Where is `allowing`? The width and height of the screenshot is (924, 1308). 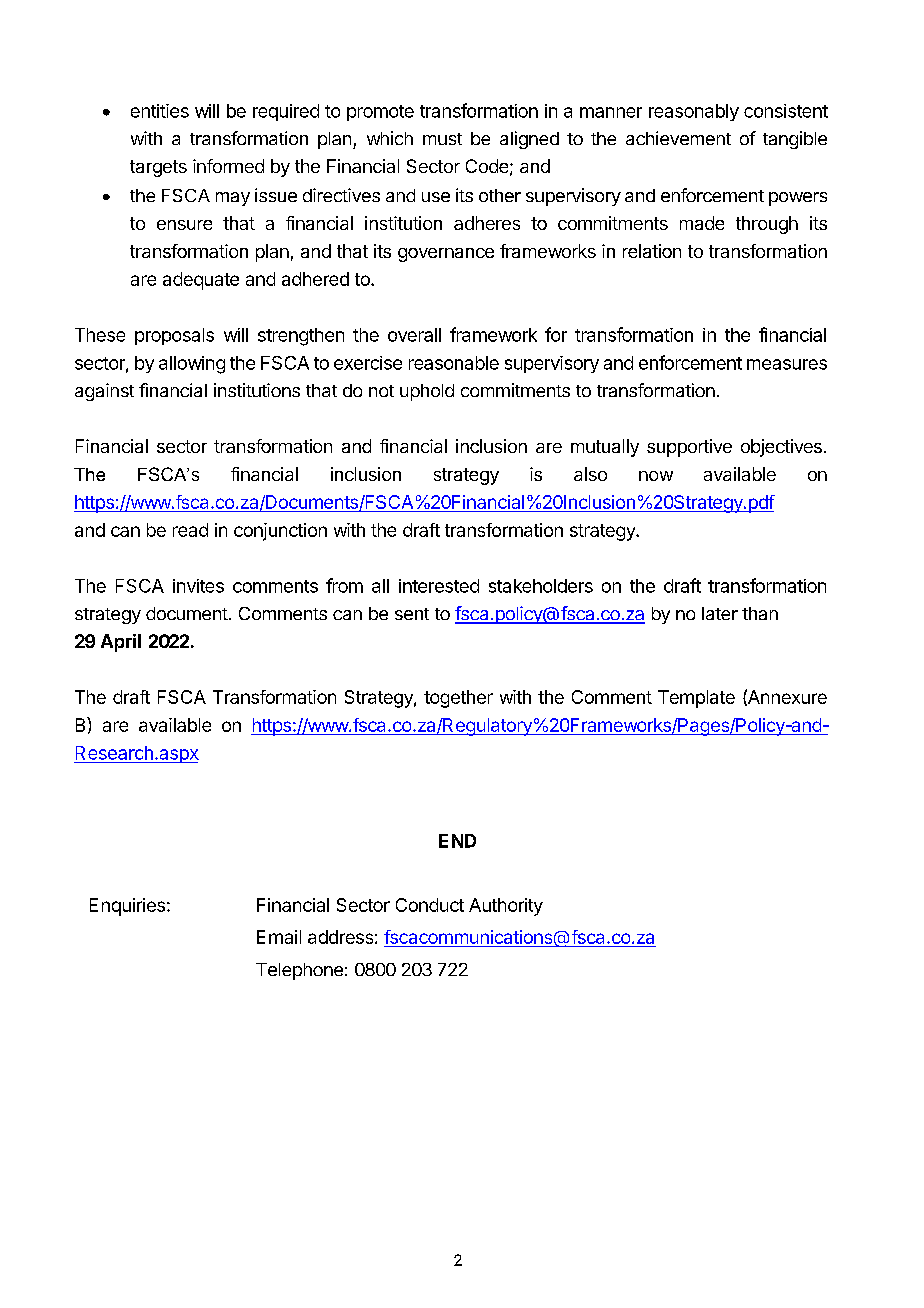
allowing is located at coordinates (192, 365).
